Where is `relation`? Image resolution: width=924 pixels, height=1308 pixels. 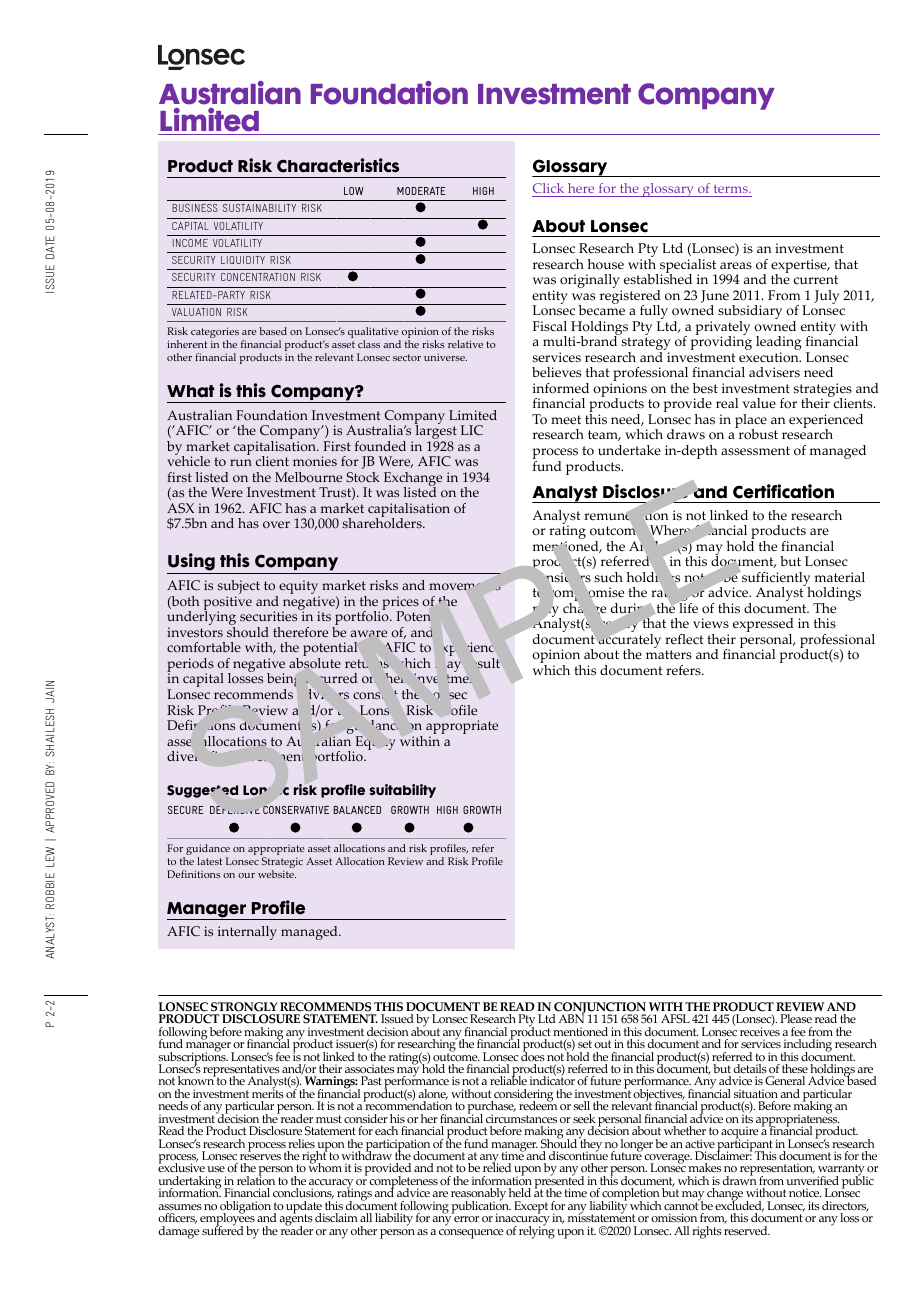 relation is located at coordinates (256, 1180).
